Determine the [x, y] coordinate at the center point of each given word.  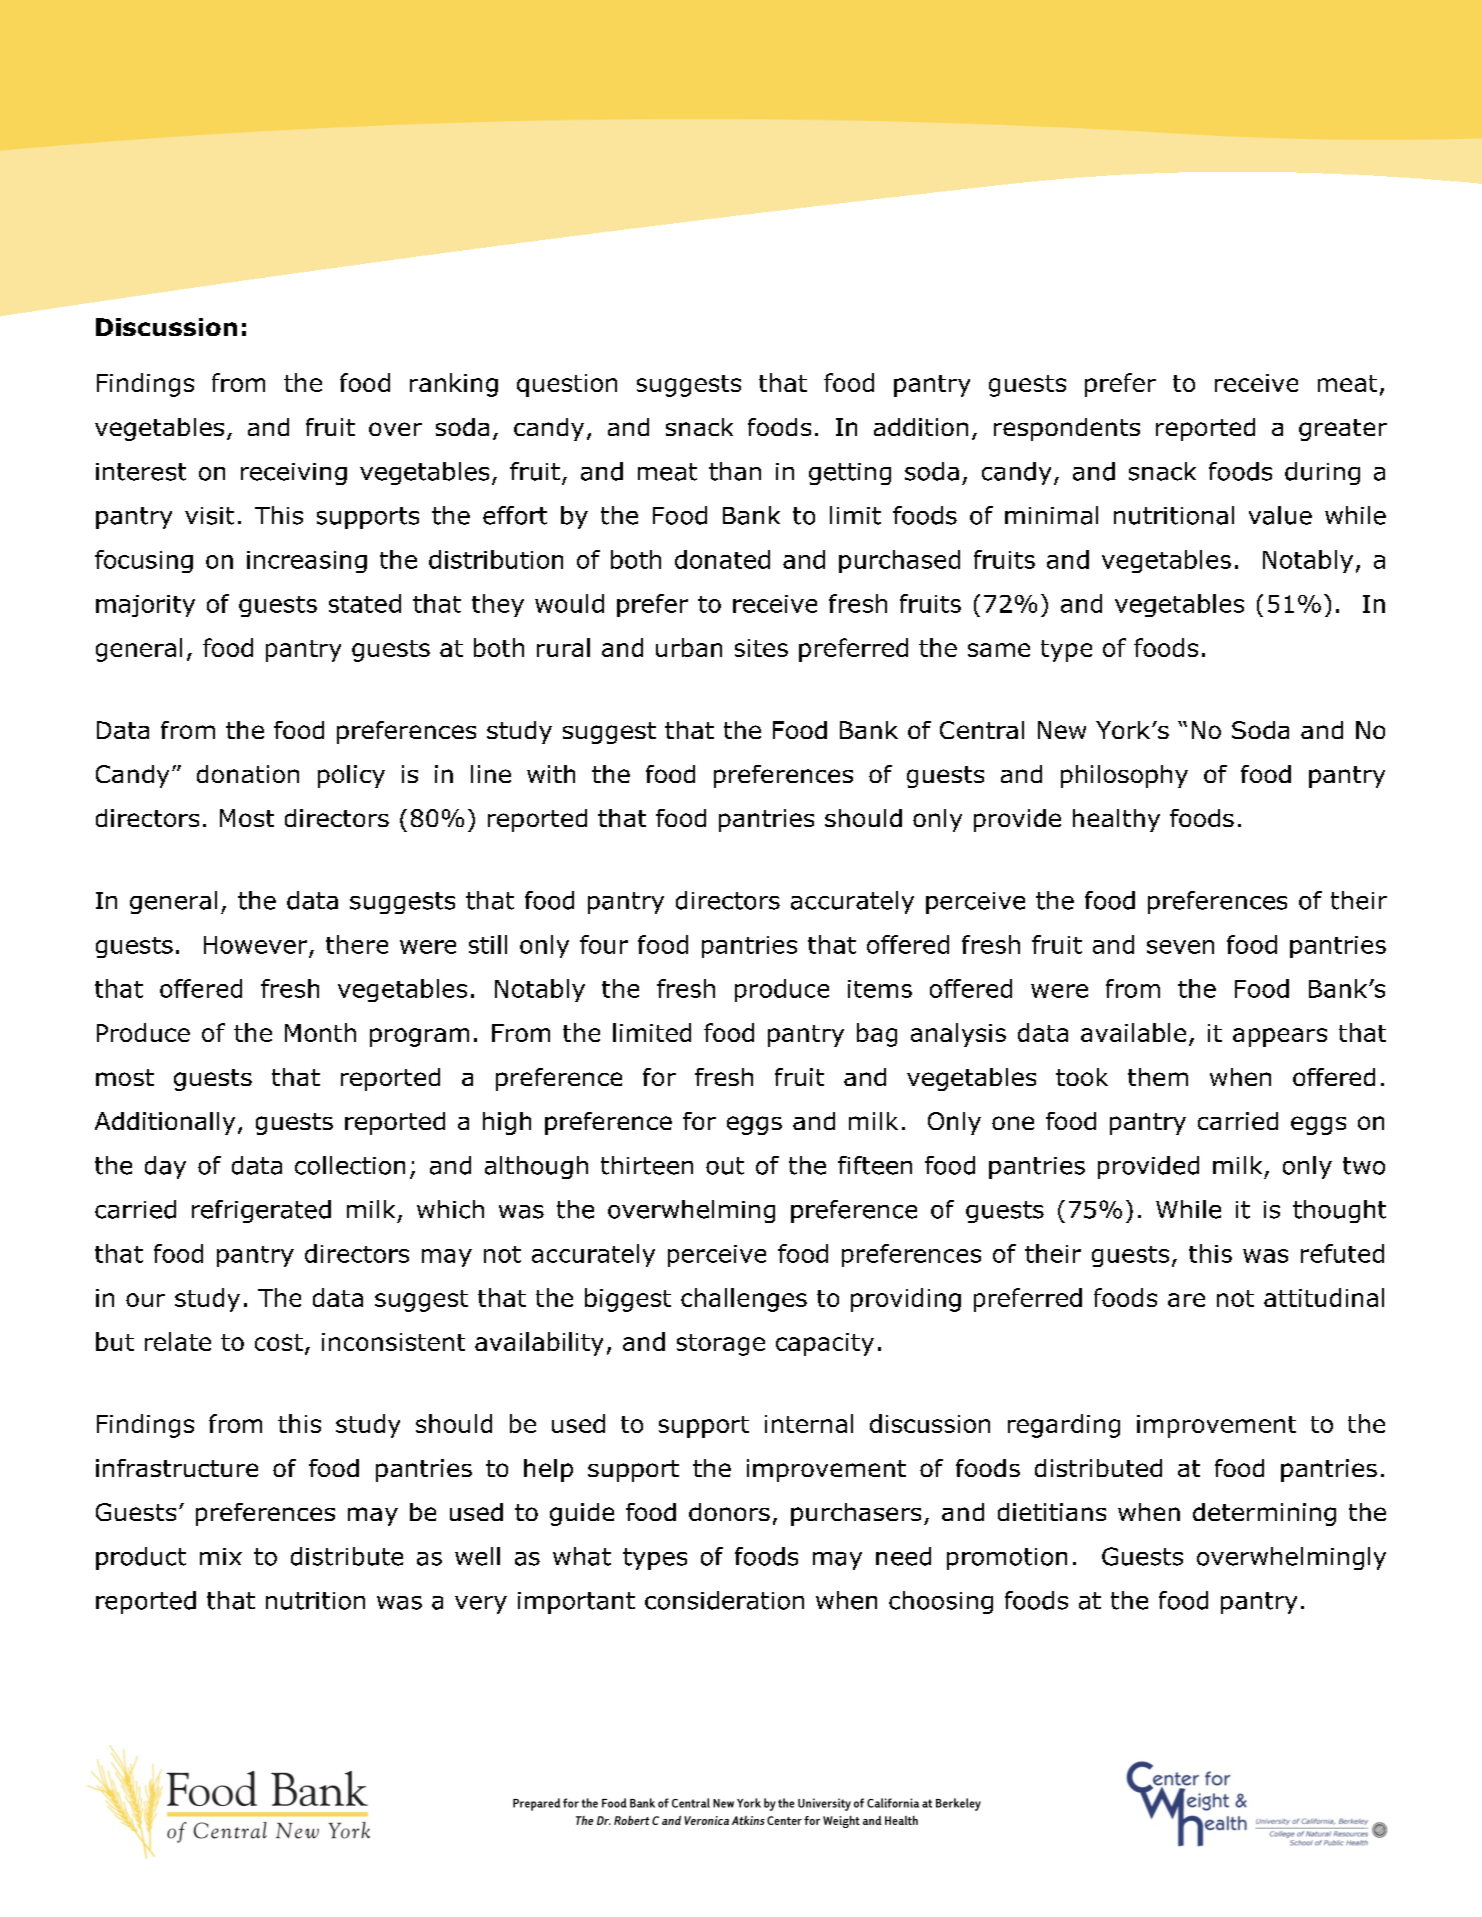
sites [761, 648]
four [604, 944]
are [1186, 1300]
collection [350, 1165]
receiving [294, 474]
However [255, 945]
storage [721, 1345]
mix [221, 1556]
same [999, 650]
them [1158, 1077]
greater [1343, 430]
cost [279, 1342]
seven [1180, 947]
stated [365, 603]
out [725, 1166]
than [735, 471]
